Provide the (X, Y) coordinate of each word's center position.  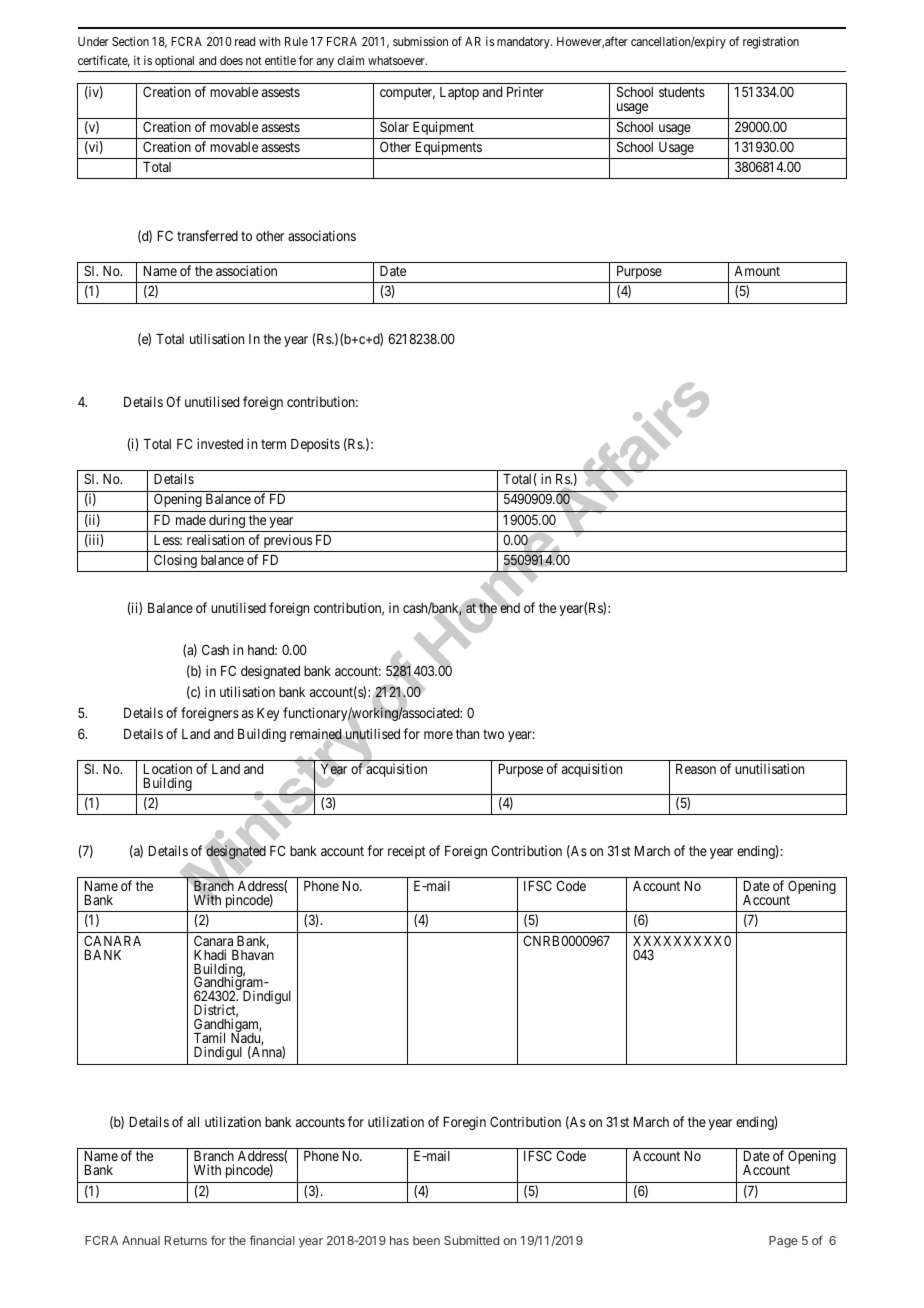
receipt (407, 852)
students (682, 92)
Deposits (315, 445)
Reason (696, 769)
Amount (757, 271)
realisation (215, 539)
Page (783, 1242)
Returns (186, 1240)
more (438, 735)
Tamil (209, 1039)
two (493, 734)
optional (174, 62)
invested (220, 443)
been (426, 1240)
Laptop (459, 93)
